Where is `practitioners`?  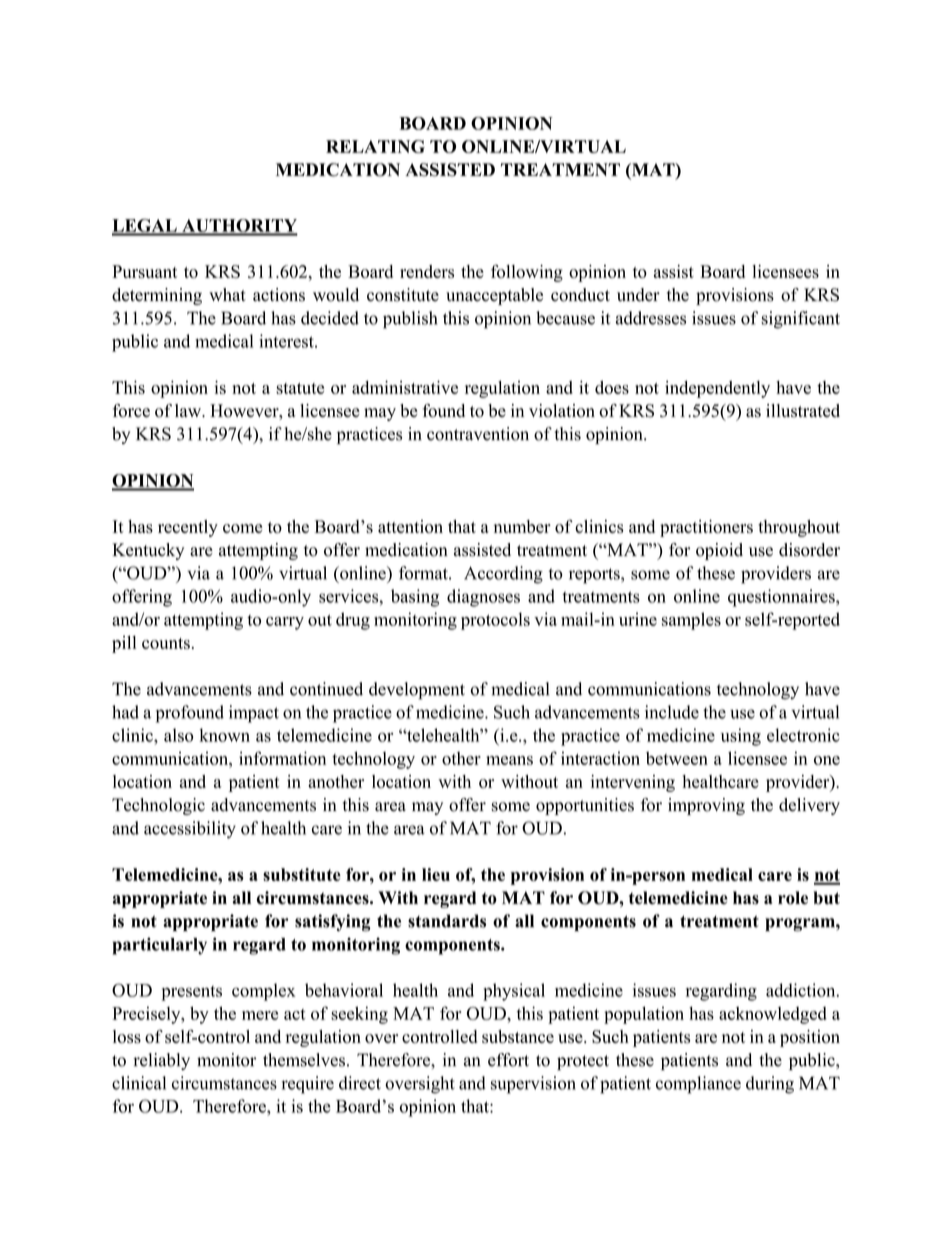 practitioners is located at coordinates (706, 528).
